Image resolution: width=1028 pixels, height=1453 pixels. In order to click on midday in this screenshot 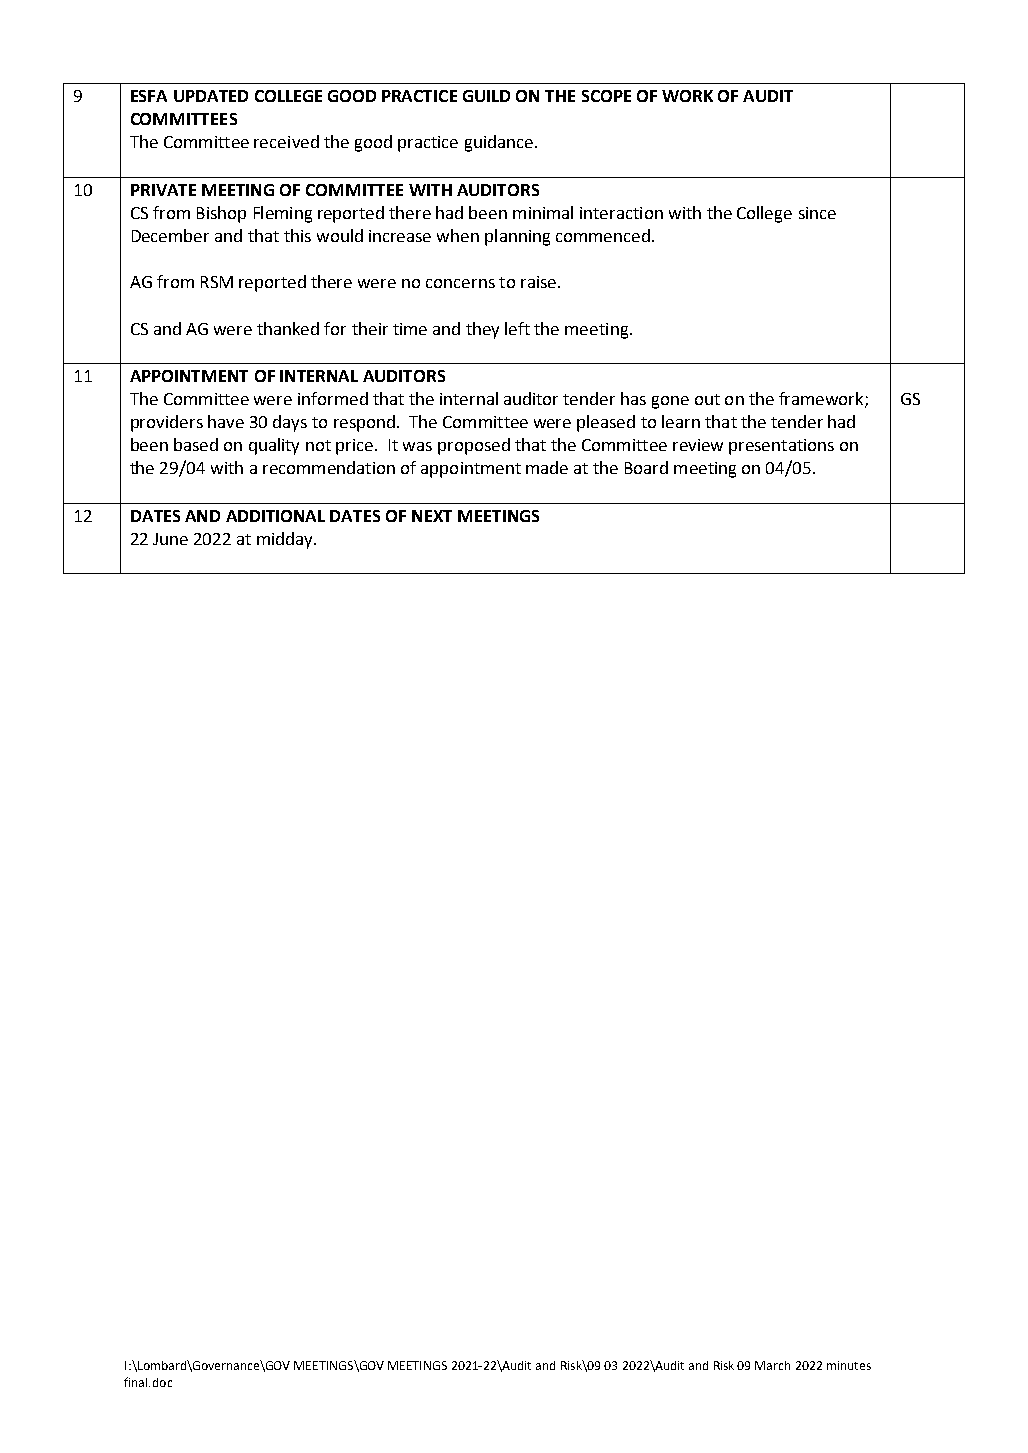, I will do `click(286, 540)`.
